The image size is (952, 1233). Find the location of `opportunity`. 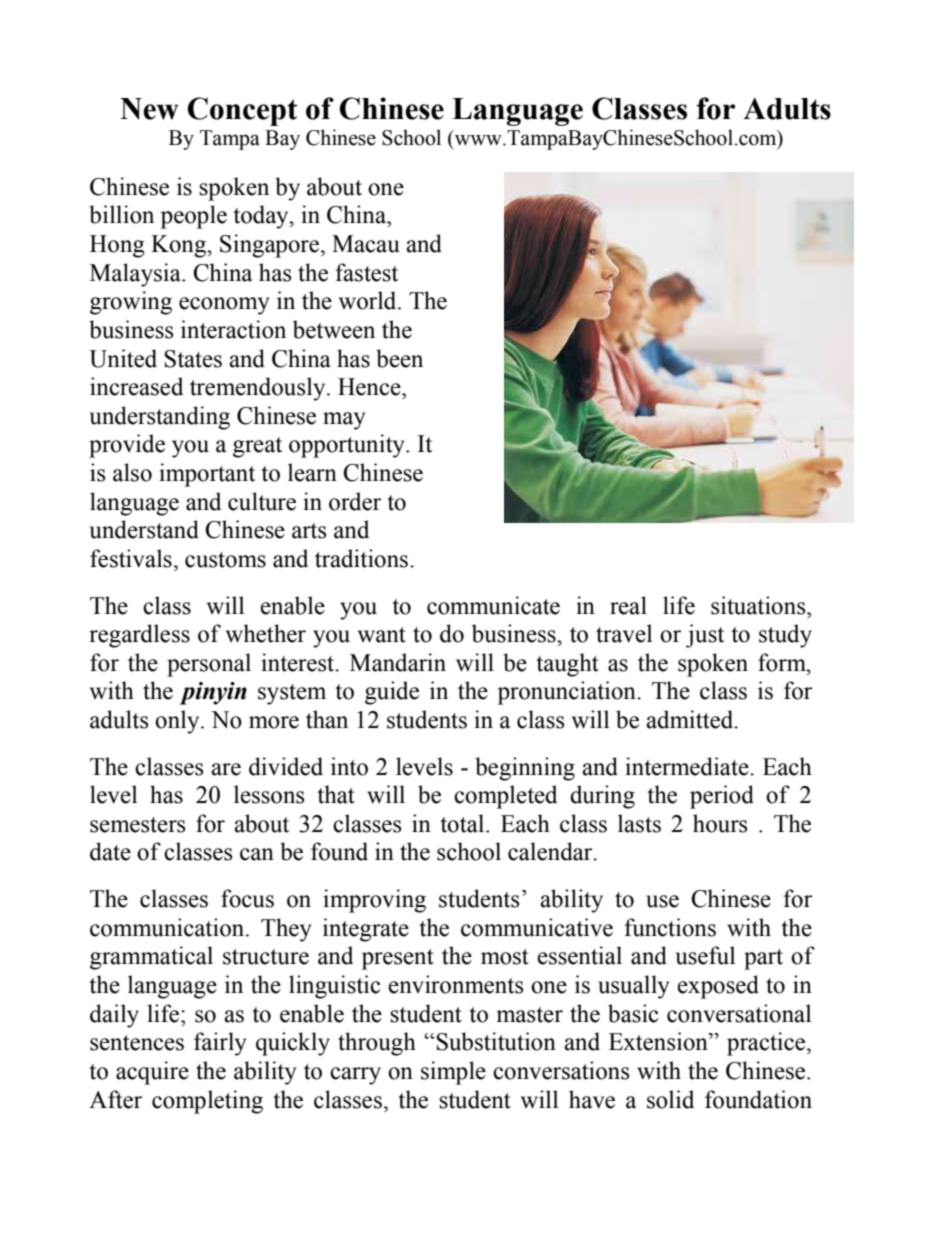

opportunity is located at coordinates (348, 446).
